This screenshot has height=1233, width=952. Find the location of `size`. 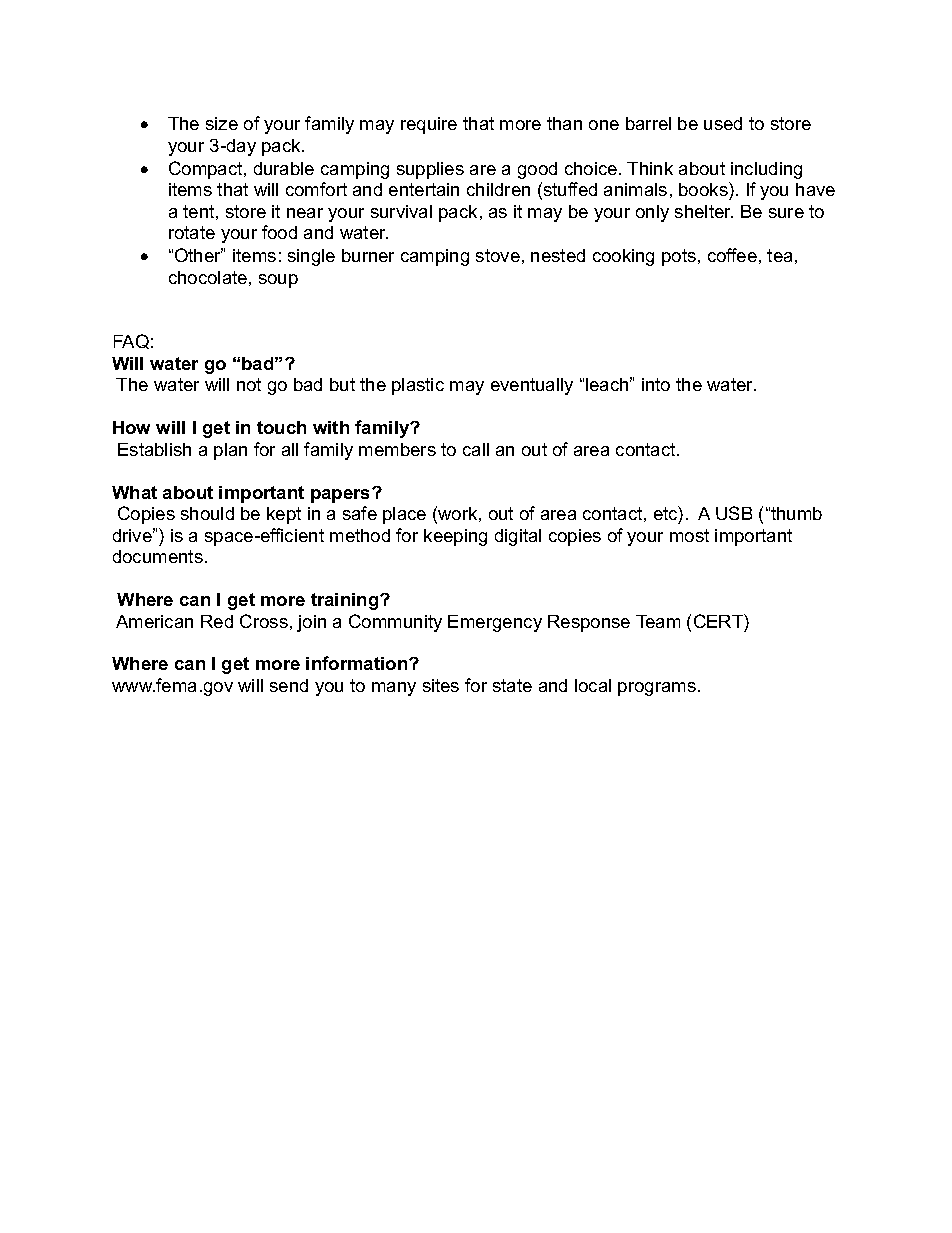

size is located at coordinates (222, 123).
